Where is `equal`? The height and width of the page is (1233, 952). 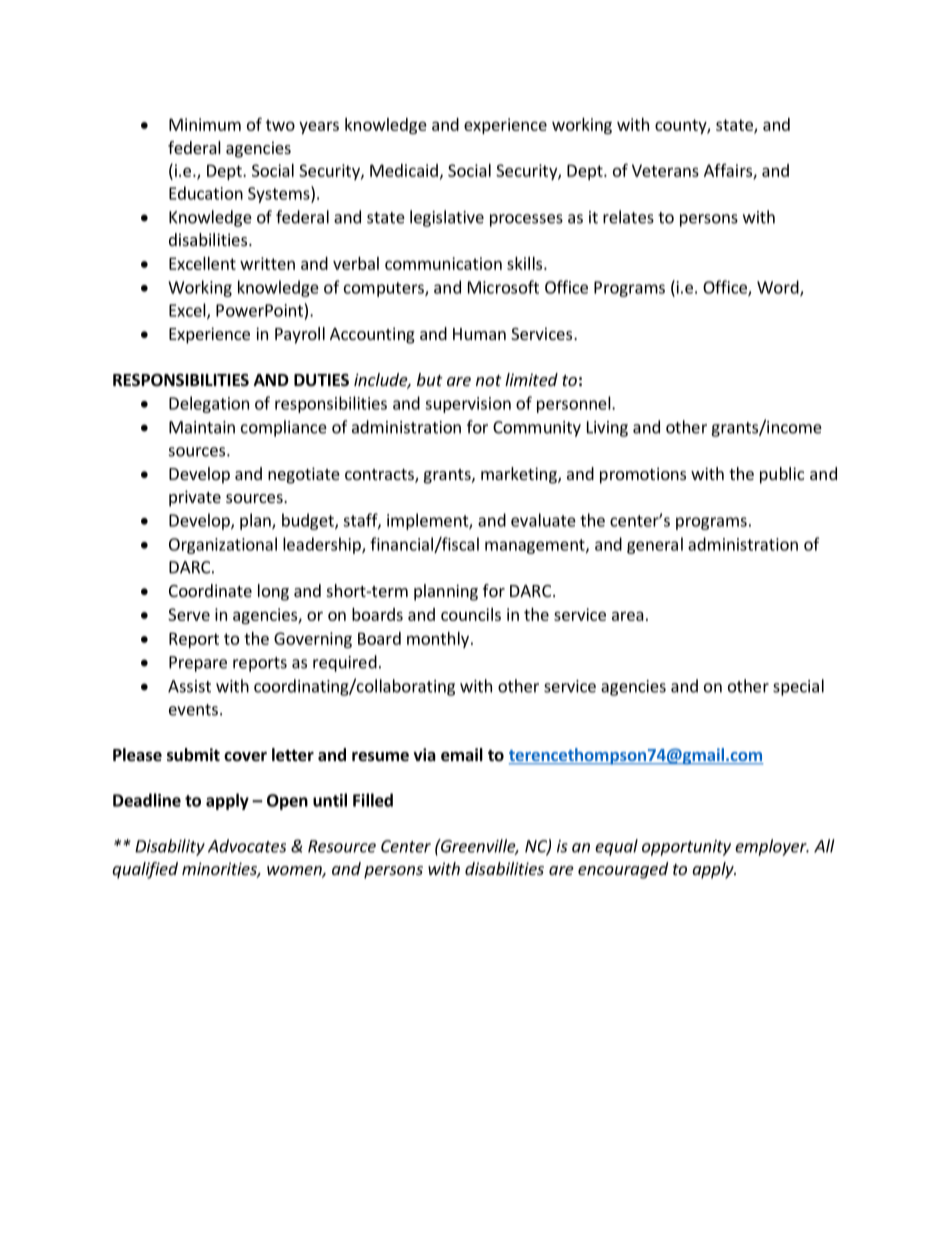 equal is located at coordinates (616, 847).
